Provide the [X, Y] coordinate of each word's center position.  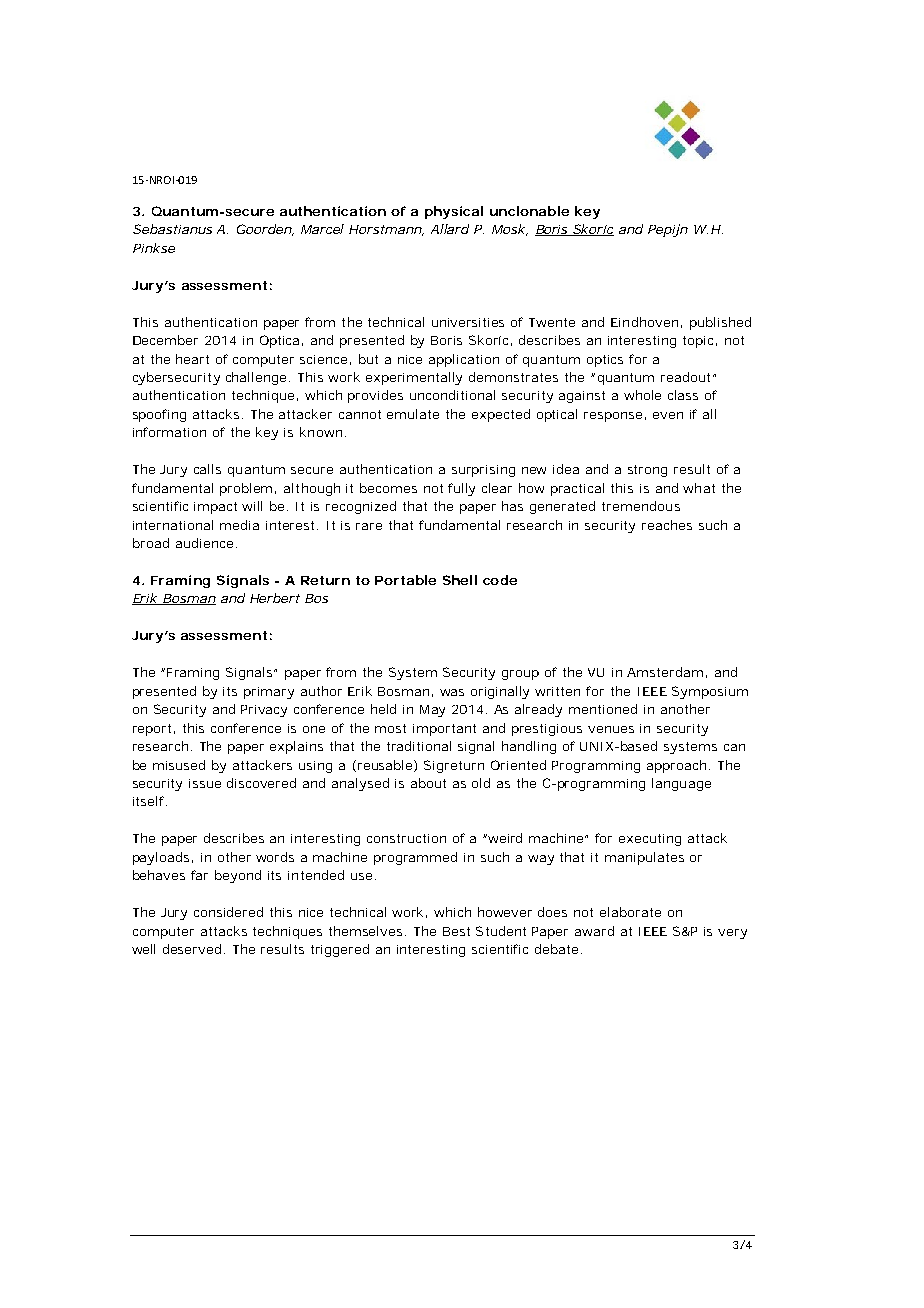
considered [228, 912]
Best [456, 931]
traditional [419, 746]
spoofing [159, 415]
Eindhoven [644, 322]
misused [179, 765]
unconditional [452, 395]
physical [454, 212]
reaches [667, 525]
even [668, 415]
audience [204, 543]
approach [676, 766]
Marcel [322, 229]
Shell [460, 580]
